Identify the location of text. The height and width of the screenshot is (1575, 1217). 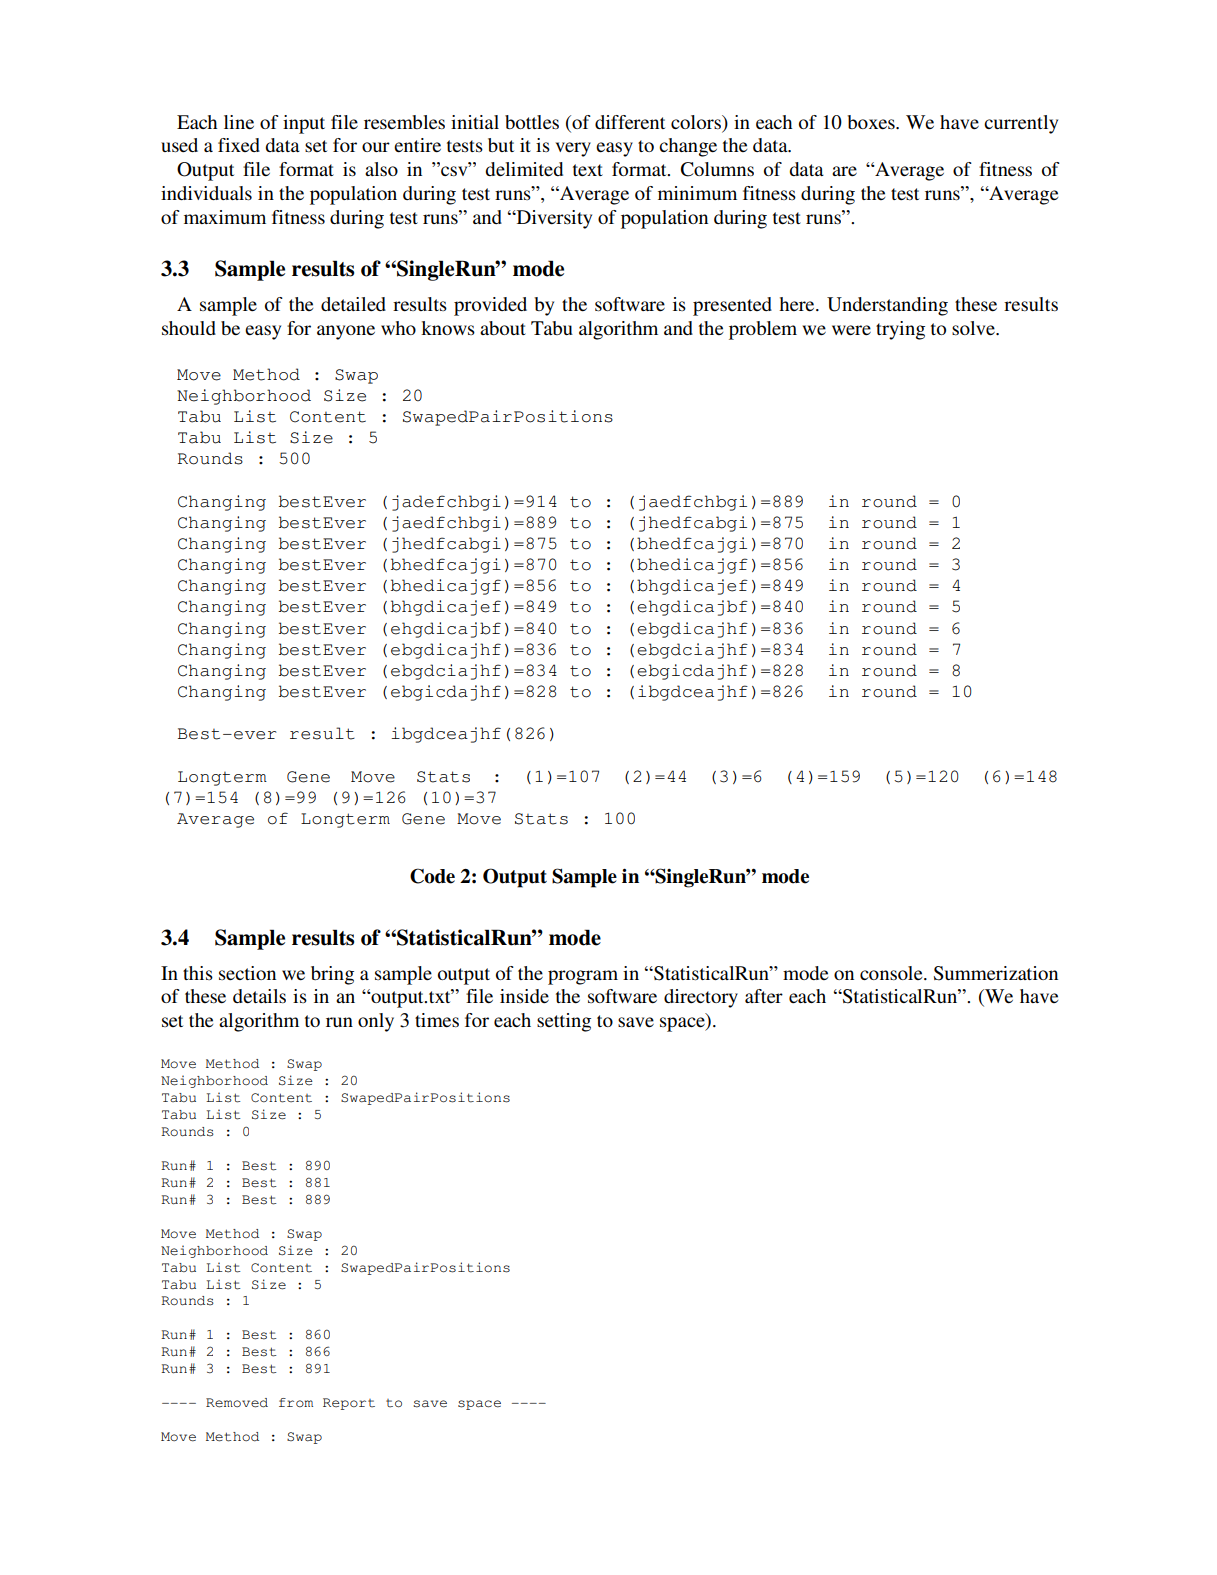
(588, 170).
